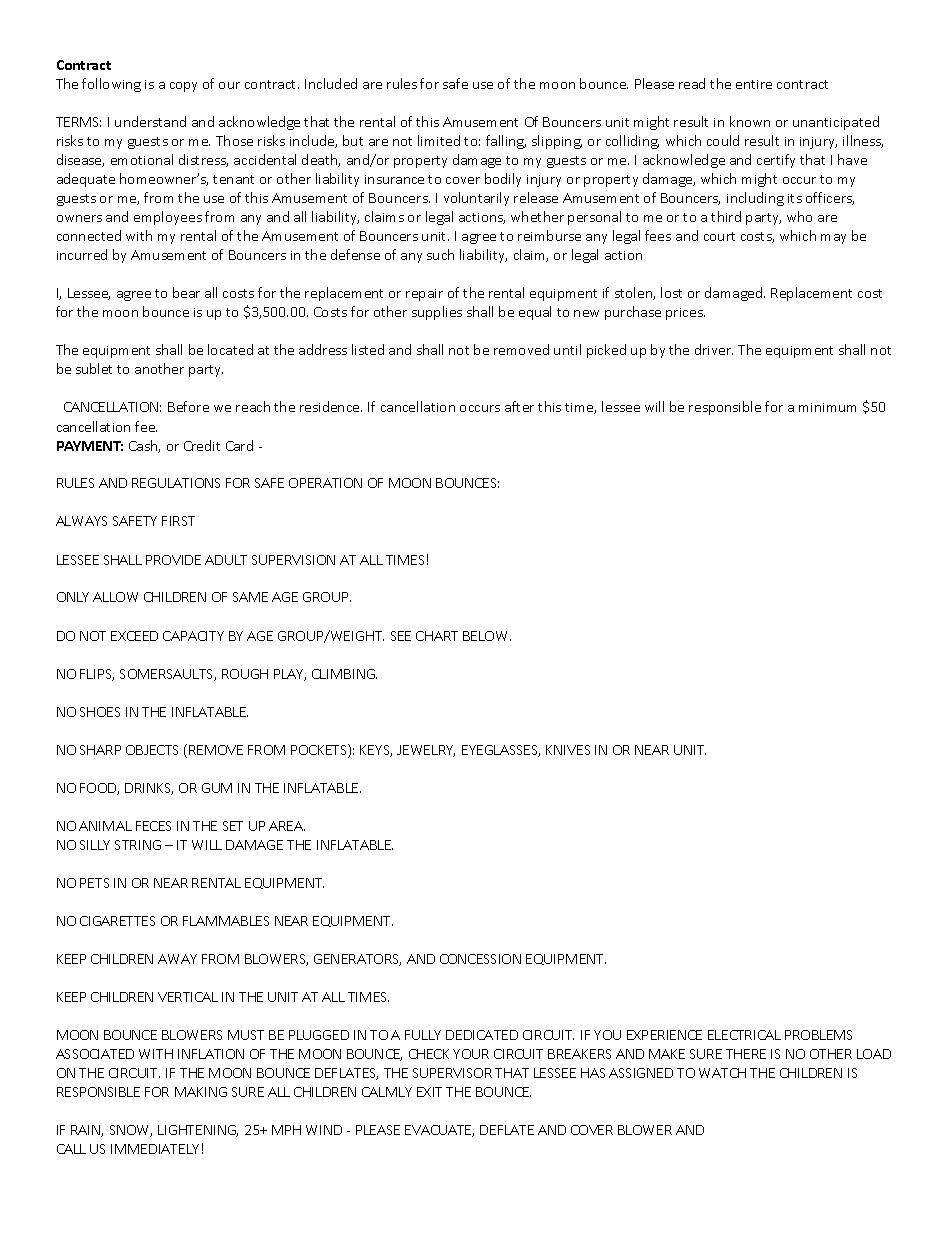 This document has width=952, height=1233. Describe the element at coordinates (439, 140) in the document. I see `limited` at that location.
